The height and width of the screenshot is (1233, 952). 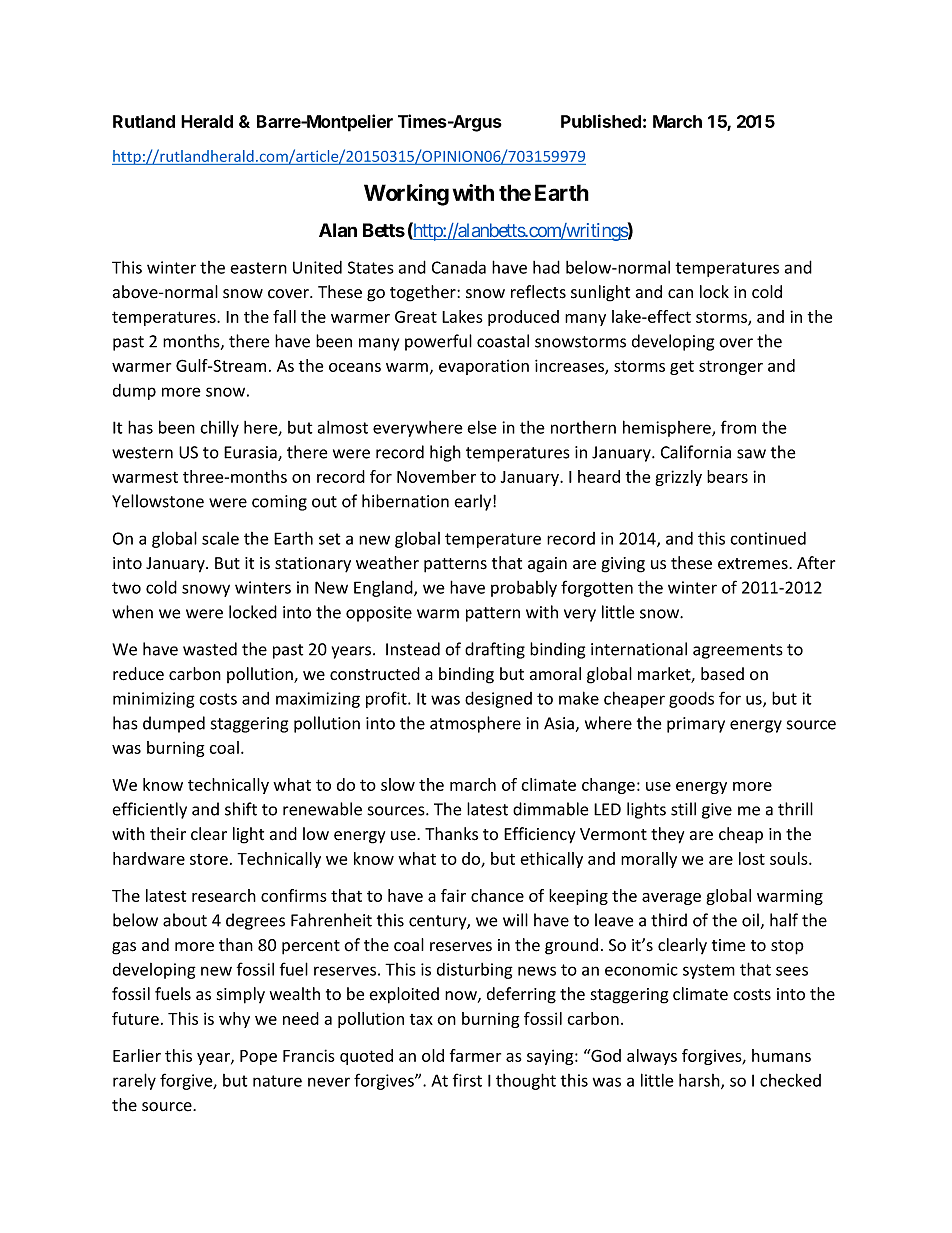 What do you see at coordinates (546, 267) in the screenshot?
I see `had` at bounding box center [546, 267].
